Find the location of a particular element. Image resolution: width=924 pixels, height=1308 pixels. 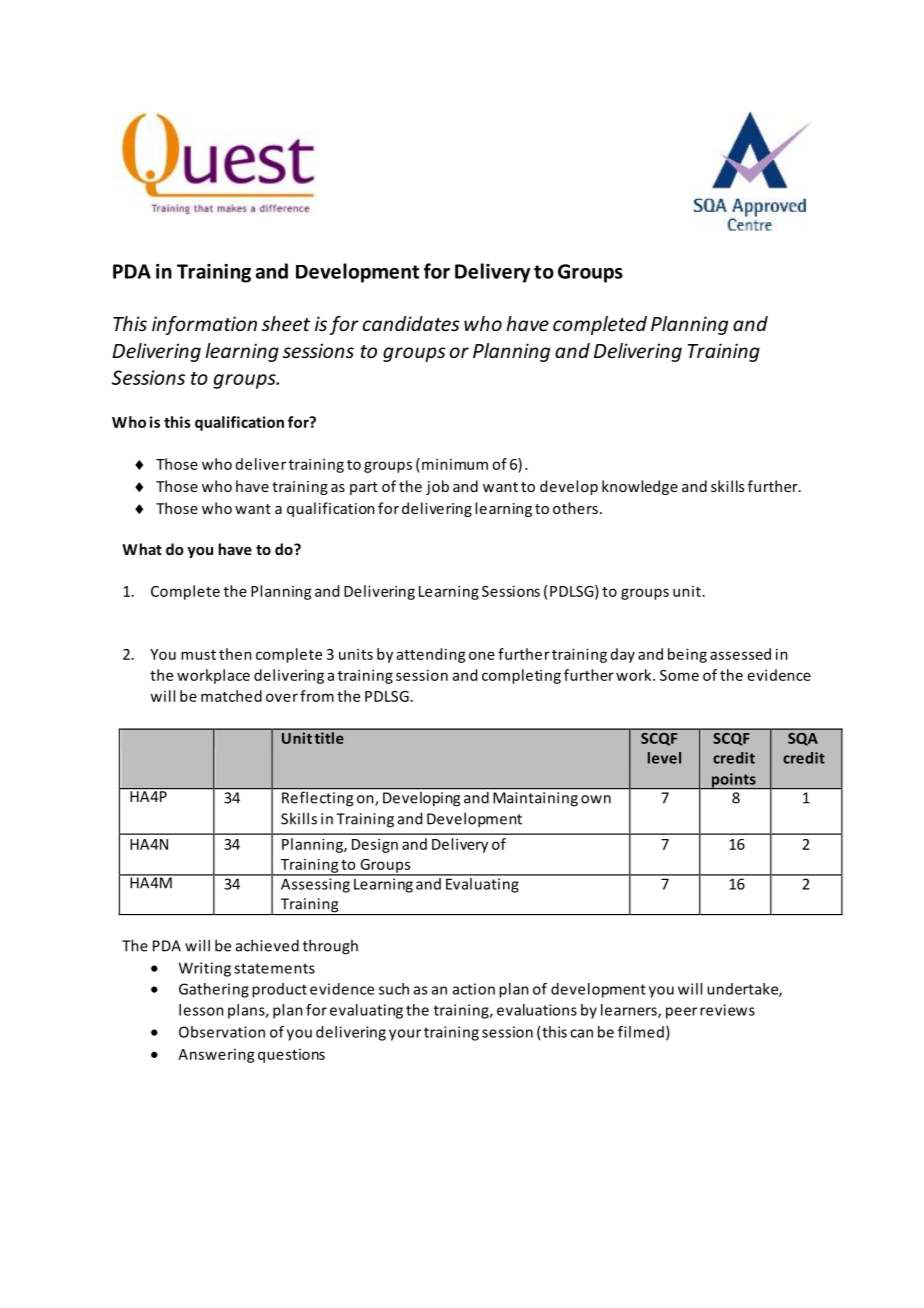

Some is located at coordinates (679, 675).
